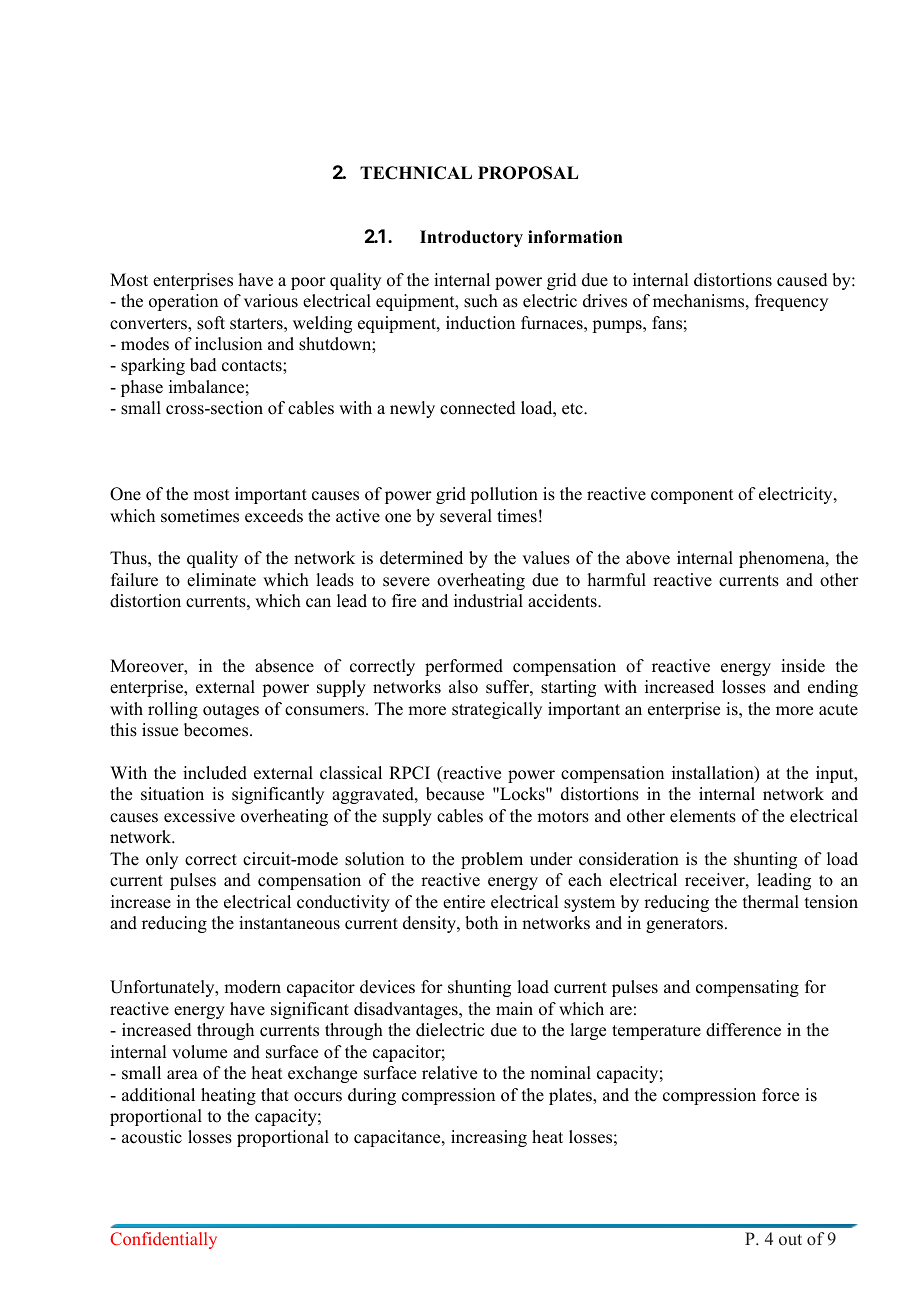  Describe the element at coordinates (183, 302) in the screenshot. I see `operation` at that location.
